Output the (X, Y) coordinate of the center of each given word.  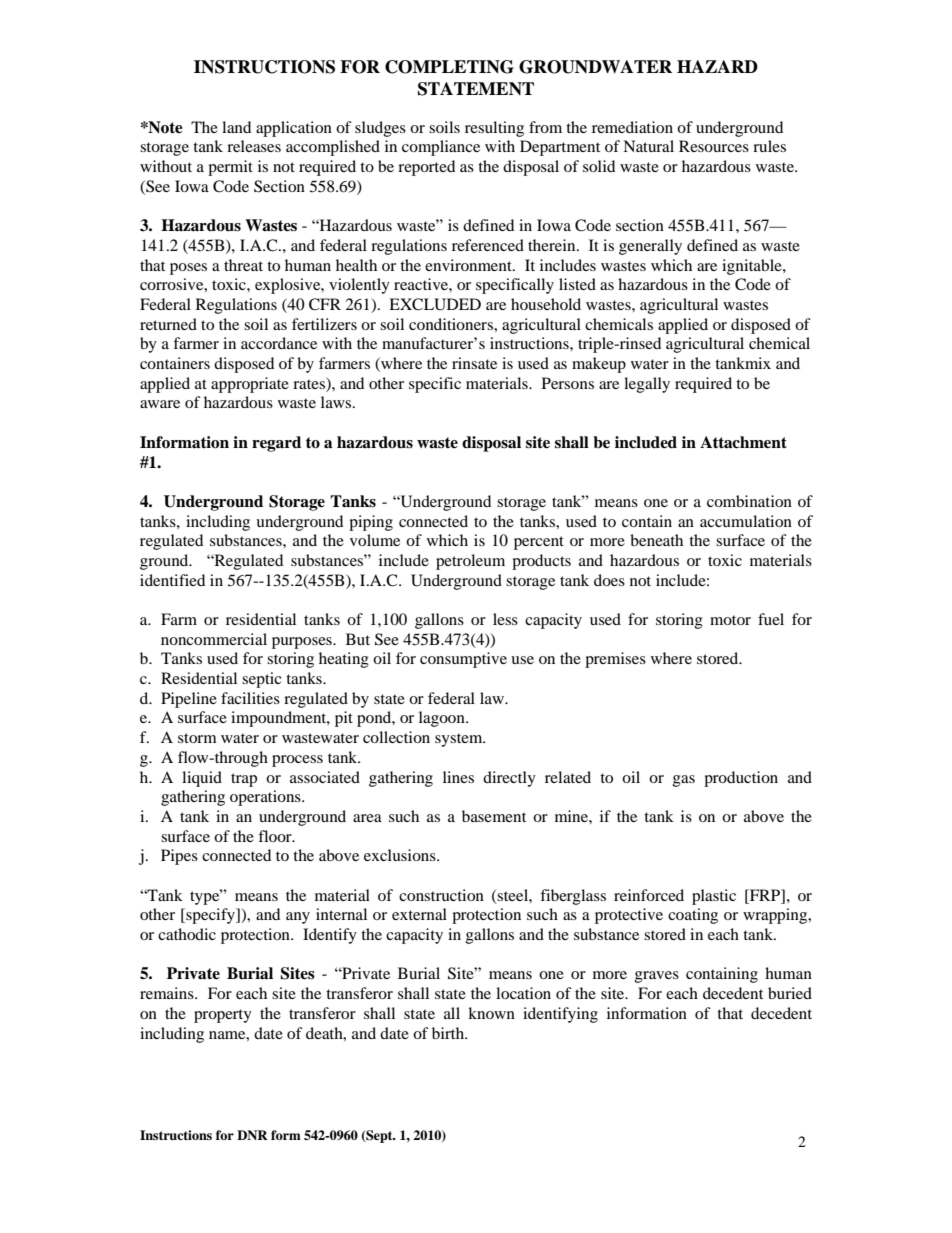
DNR (252, 1135)
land (236, 127)
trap (244, 780)
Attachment (743, 442)
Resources (714, 146)
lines (458, 777)
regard (276, 444)
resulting (494, 129)
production (741, 779)
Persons (568, 383)
